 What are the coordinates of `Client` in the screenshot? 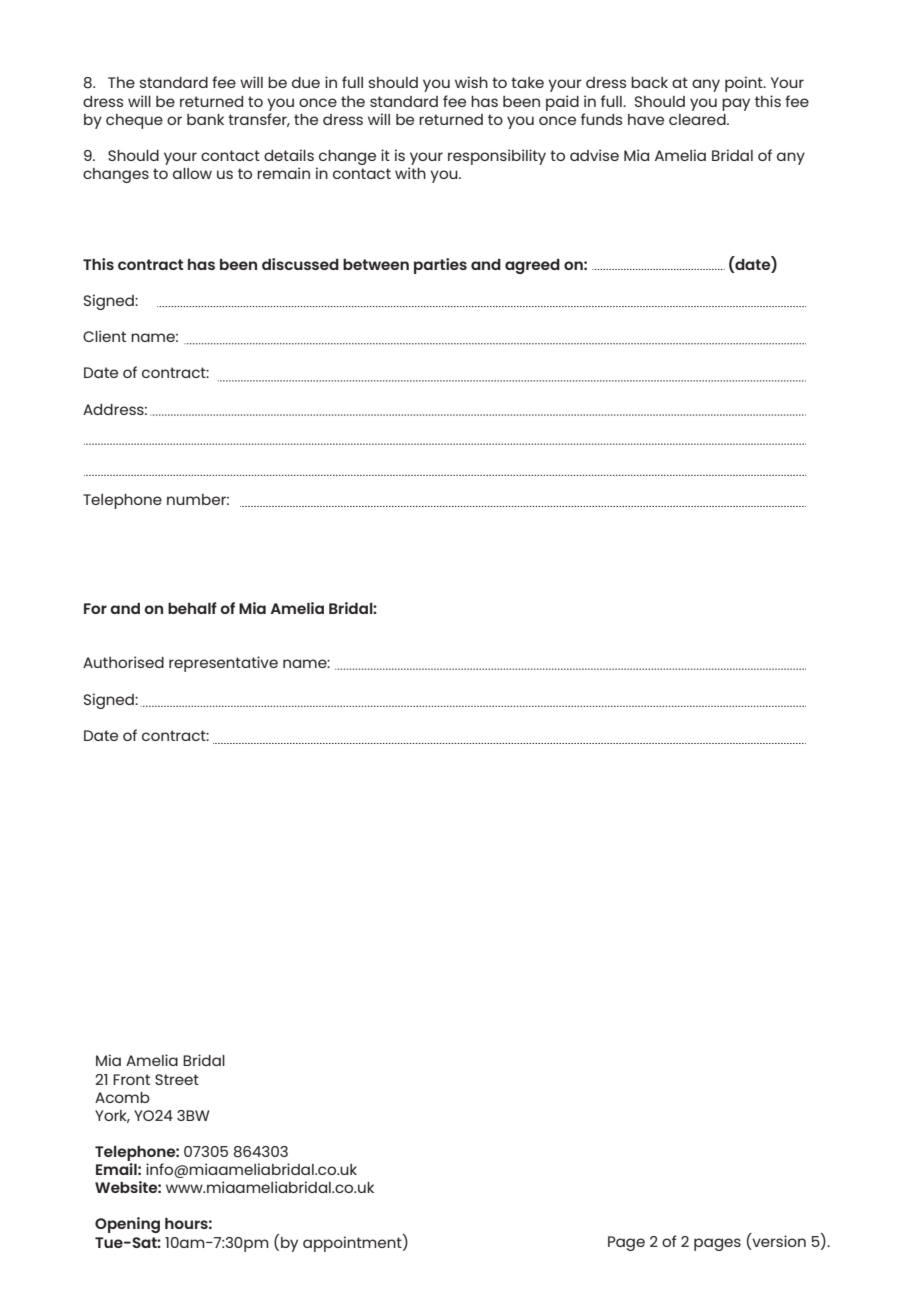 It's located at (104, 336).
